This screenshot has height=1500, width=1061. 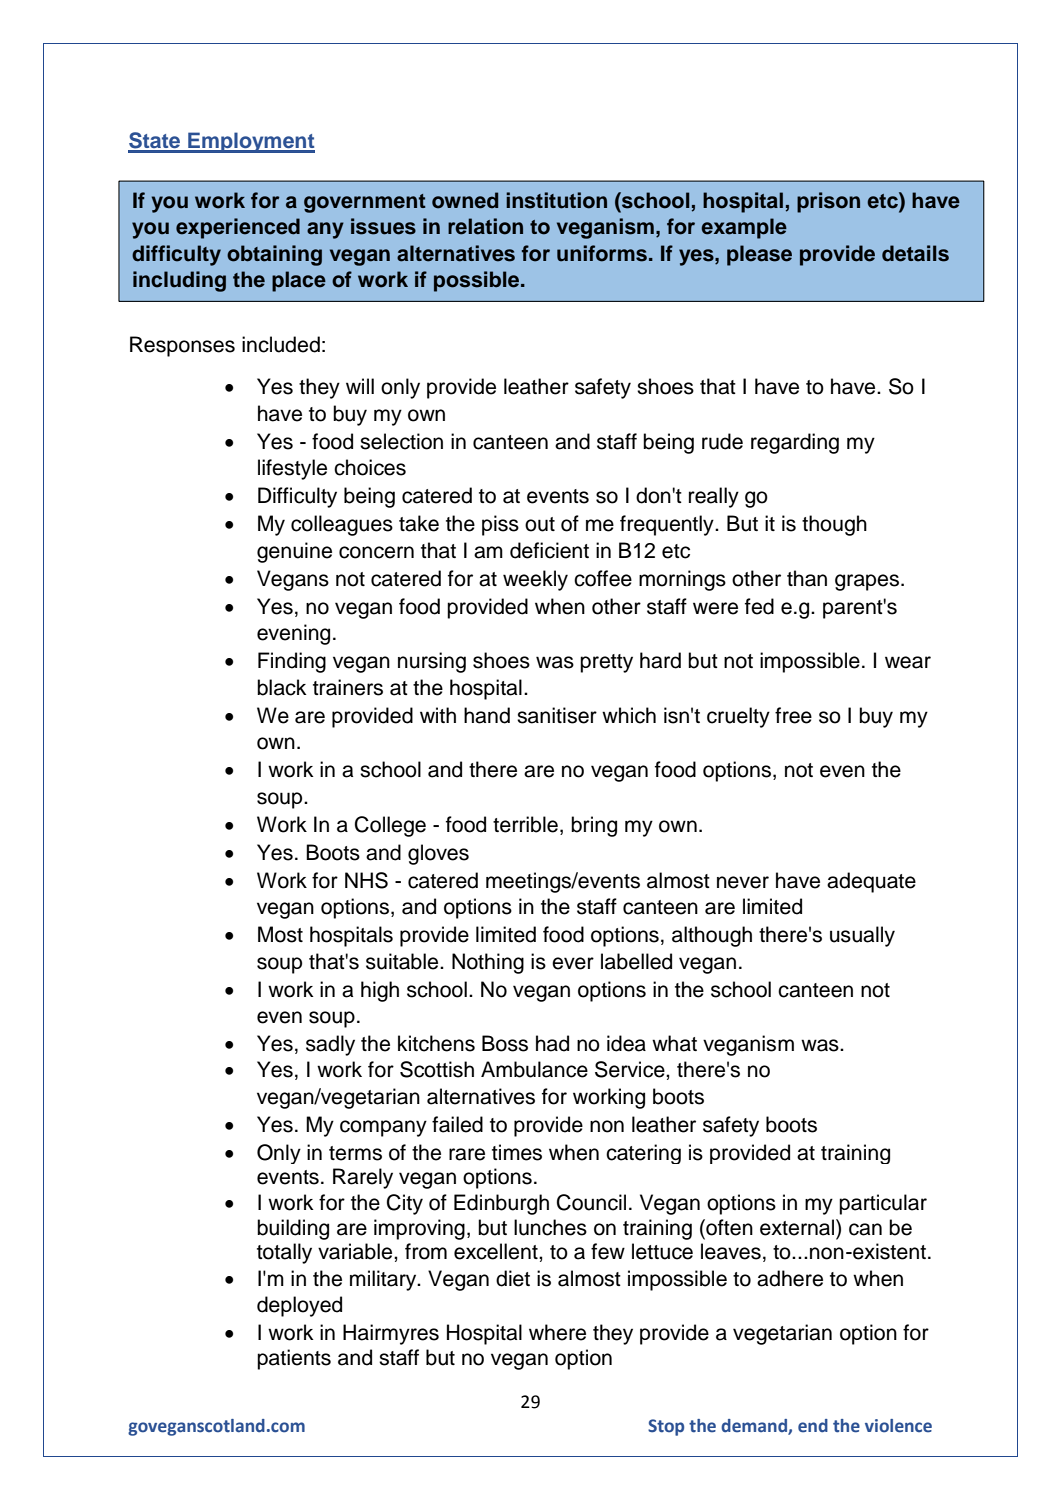 I want to click on Employment, so click(x=250, y=142).
